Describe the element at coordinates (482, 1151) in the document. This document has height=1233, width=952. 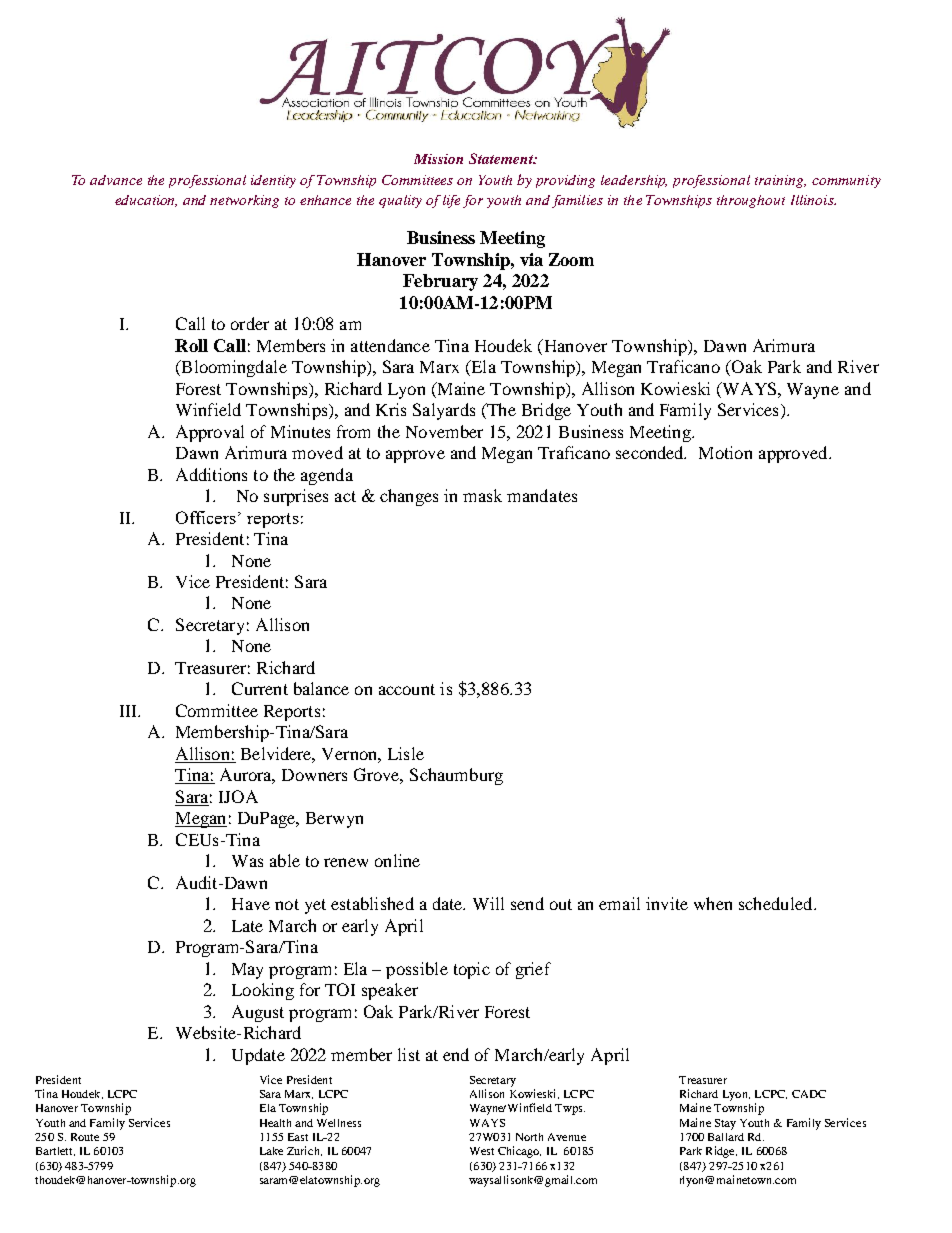
I see `West` at that location.
